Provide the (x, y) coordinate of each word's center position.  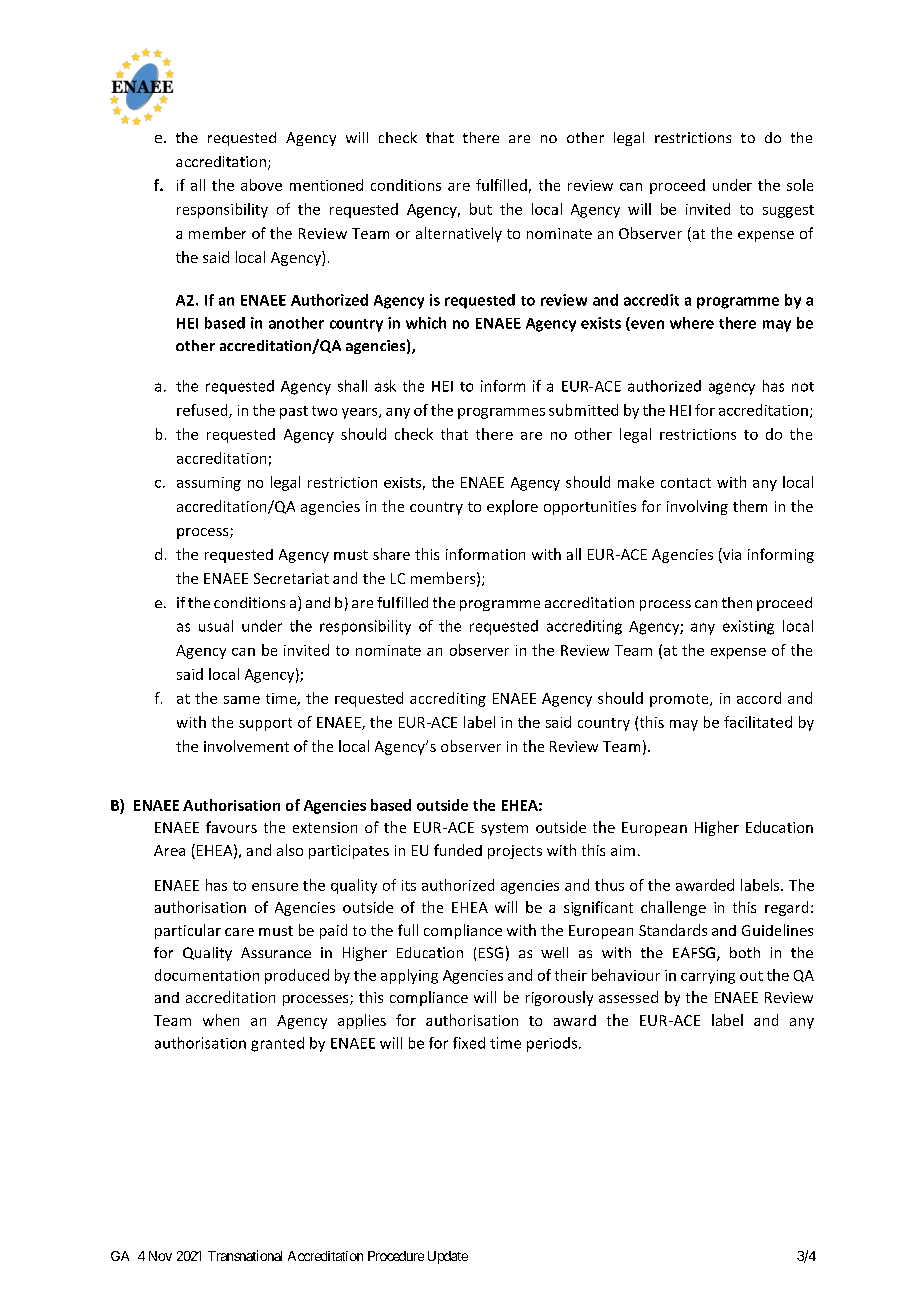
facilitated (758, 722)
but (481, 209)
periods (553, 1044)
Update (448, 1257)
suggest (788, 211)
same (242, 700)
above (261, 185)
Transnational (245, 1255)
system (504, 829)
